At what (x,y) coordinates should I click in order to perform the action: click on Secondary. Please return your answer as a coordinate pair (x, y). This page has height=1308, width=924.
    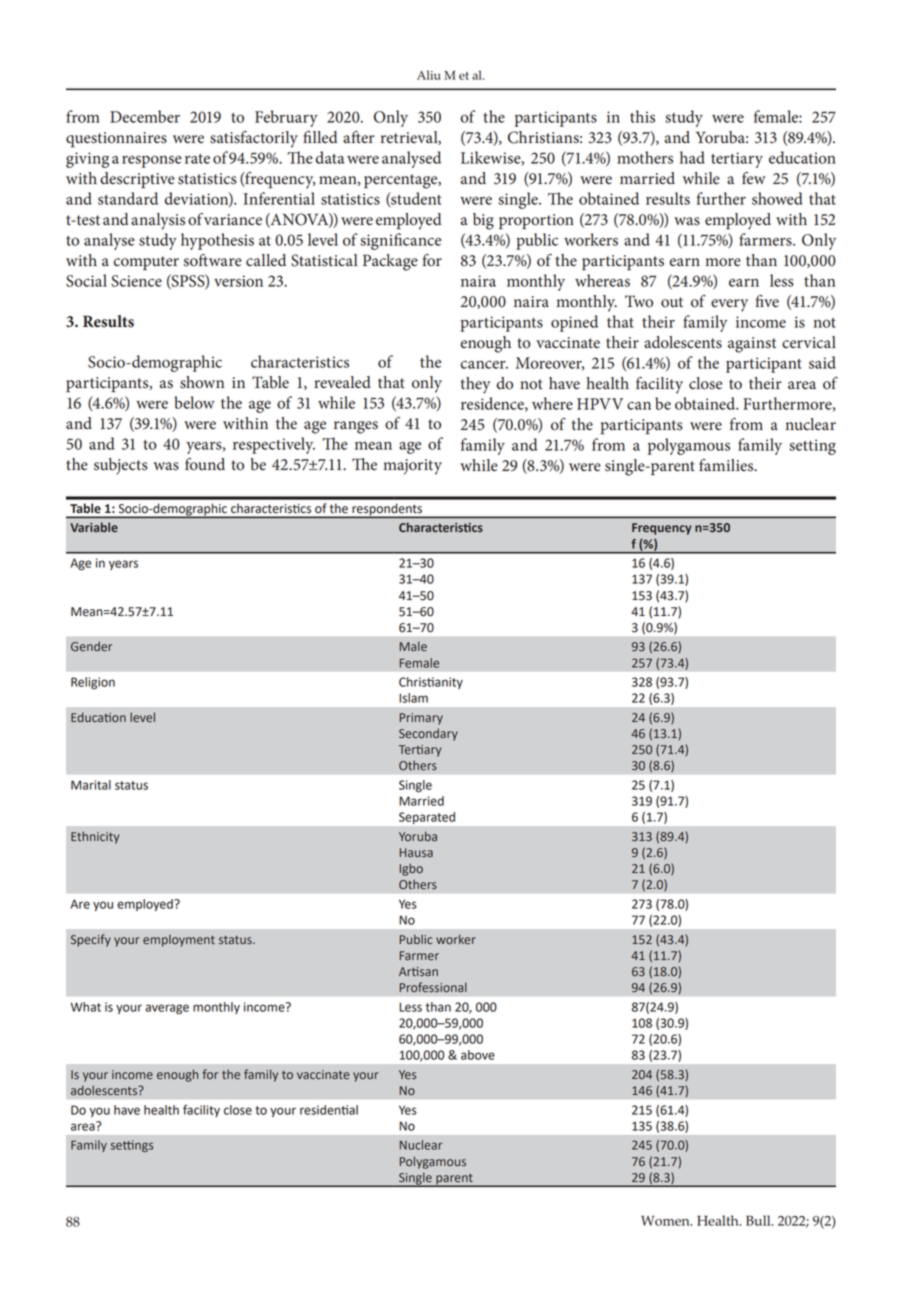
    Looking at the image, I should click on (428, 734).
